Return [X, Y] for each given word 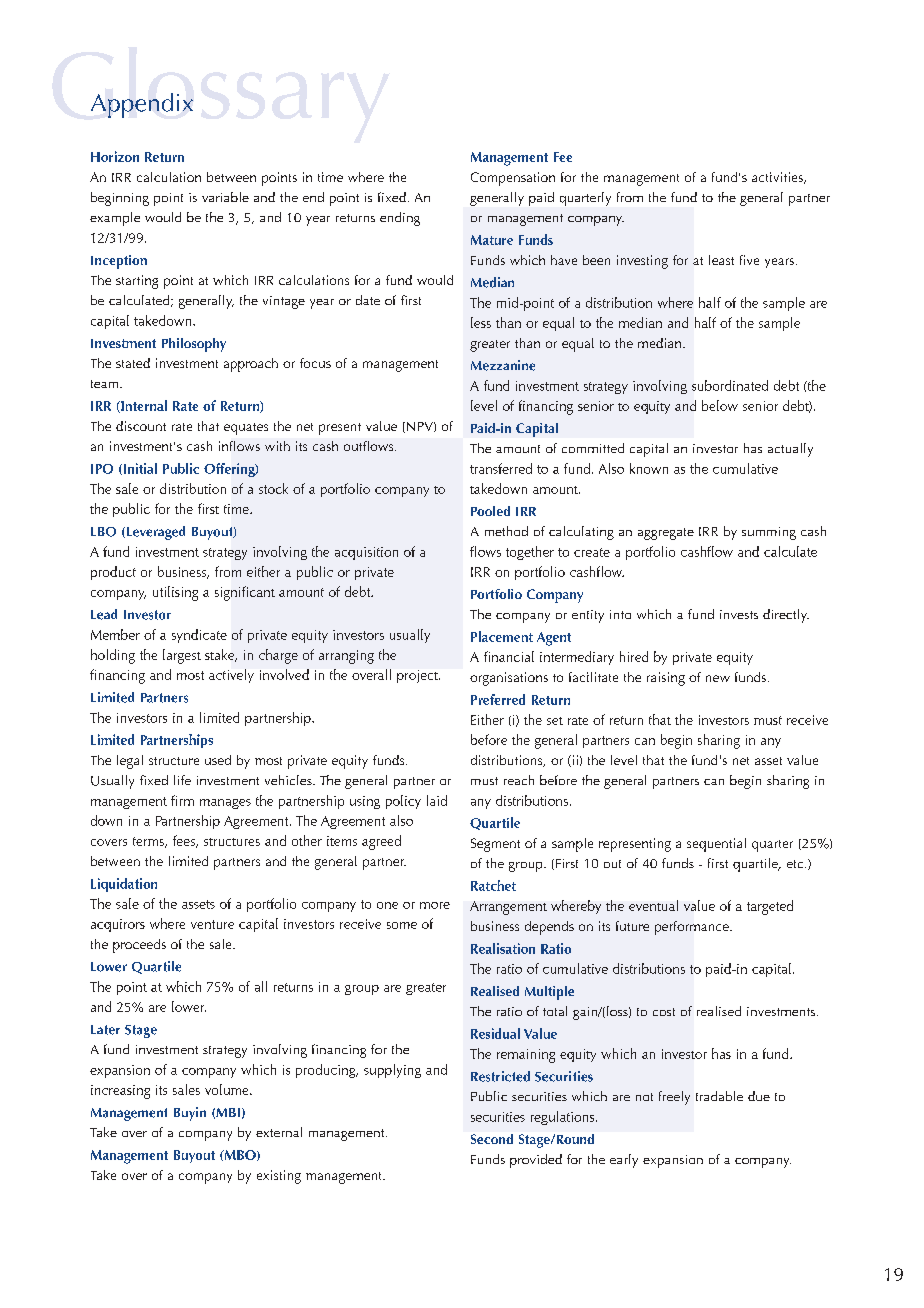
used [218, 760]
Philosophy [194, 345]
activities [778, 178]
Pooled [490, 511]
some [402, 925]
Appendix [142, 105]
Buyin [190, 1114]
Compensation [513, 179]
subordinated [730, 385]
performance [693, 928]
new [718, 678]
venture [212, 924]
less [481, 322]
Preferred [498, 699]
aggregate [666, 534]
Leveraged [154, 533]
